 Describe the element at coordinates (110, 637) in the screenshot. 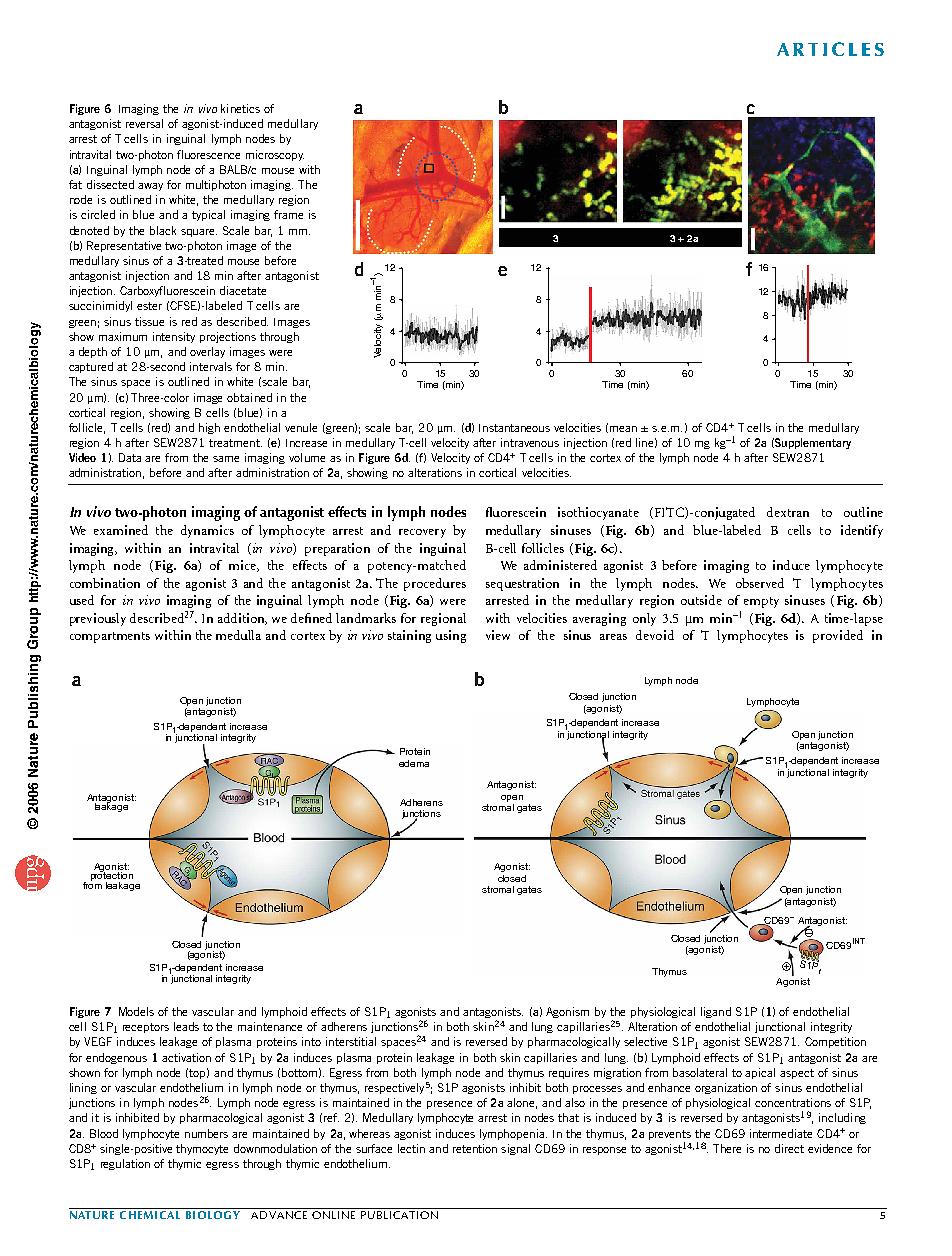

I see `compartments` at that location.
